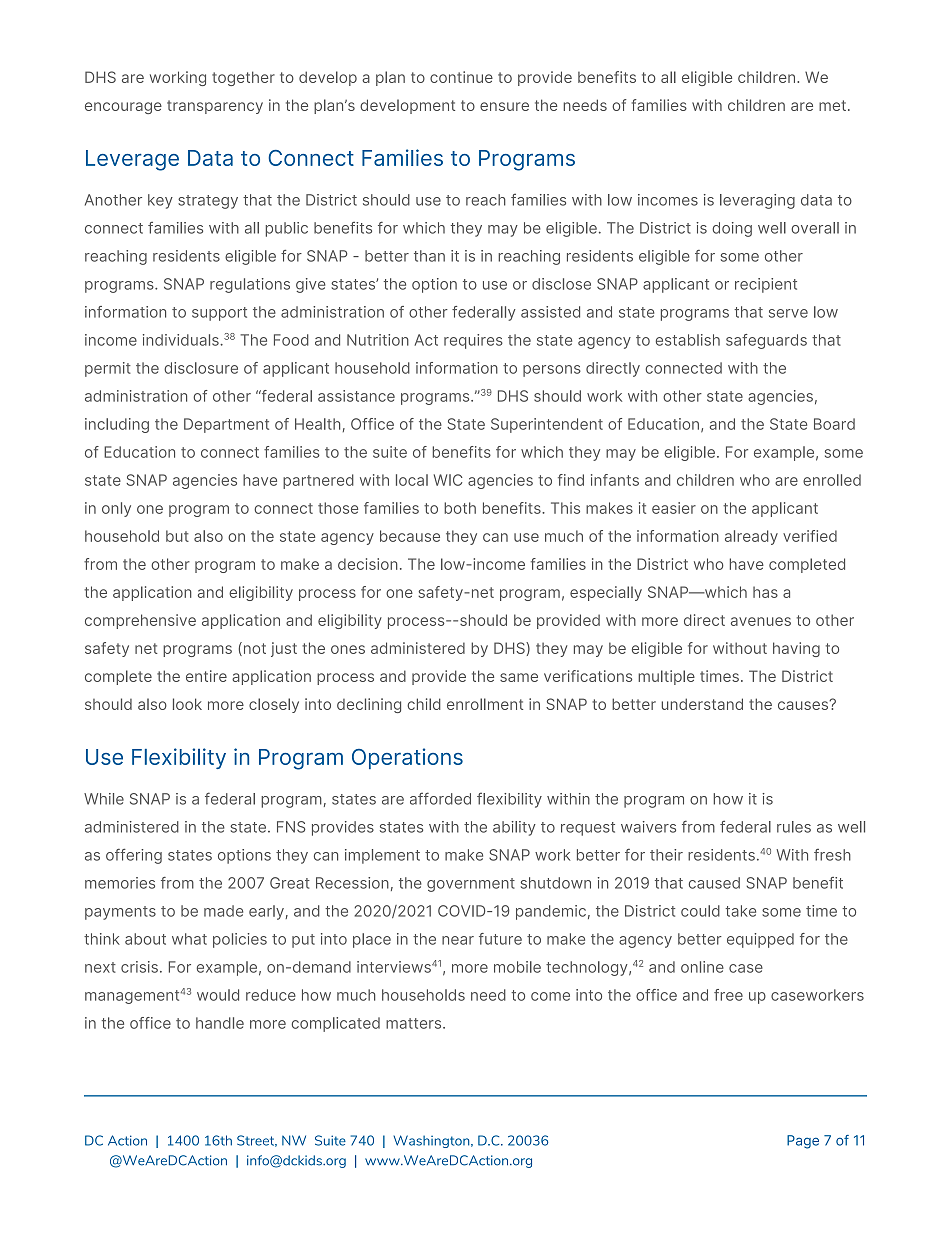  I want to click on made, so click(223, 911).
